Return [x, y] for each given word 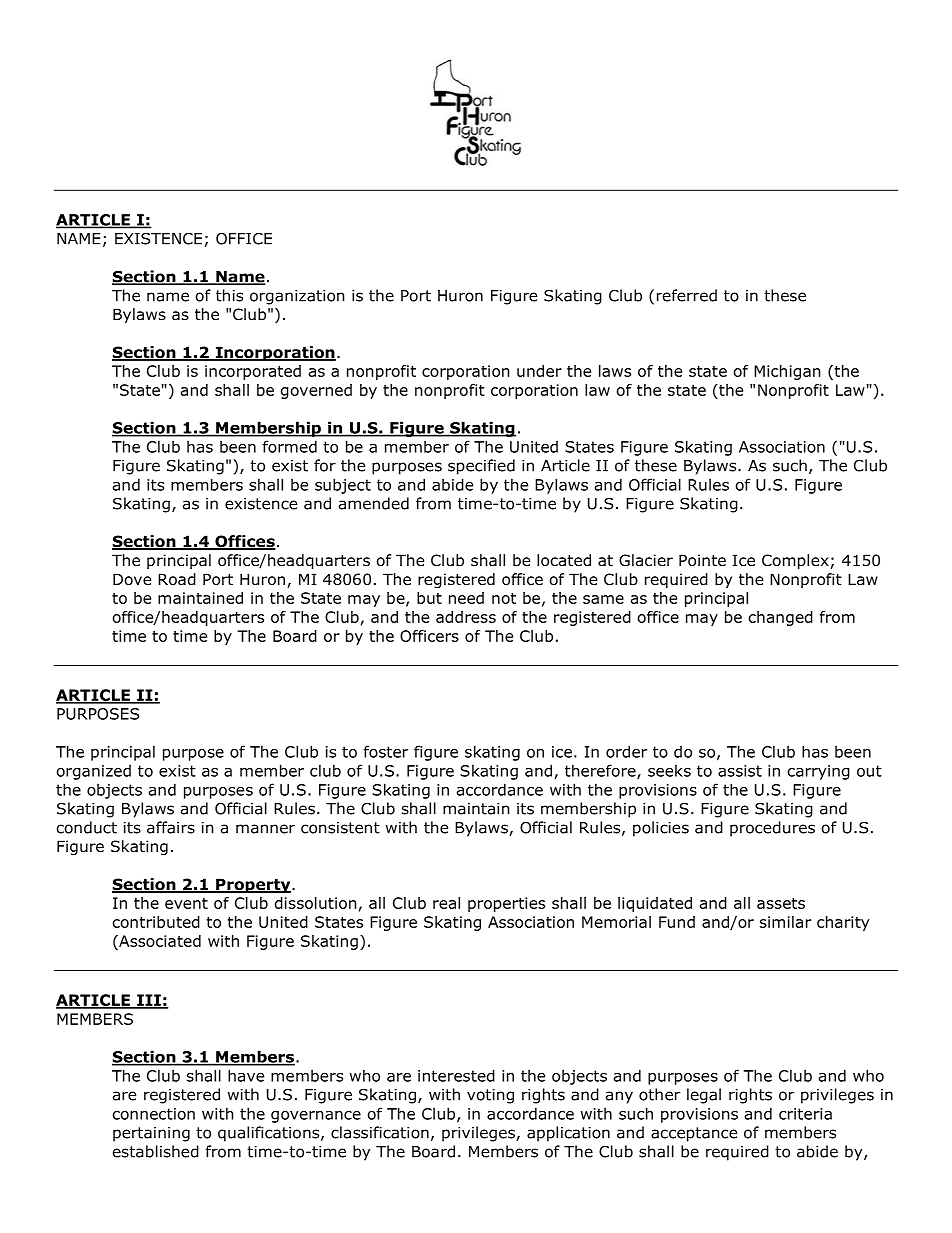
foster [385, 751]
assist [740, 771]
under [539, 371]
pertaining [151, 1134]
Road [177, 579]
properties [506, 904]
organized [94, 772]
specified [481, 467]
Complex [795, 561]
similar [785, 922]
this [229, 295]
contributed [156, 922]
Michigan [787, 372]
